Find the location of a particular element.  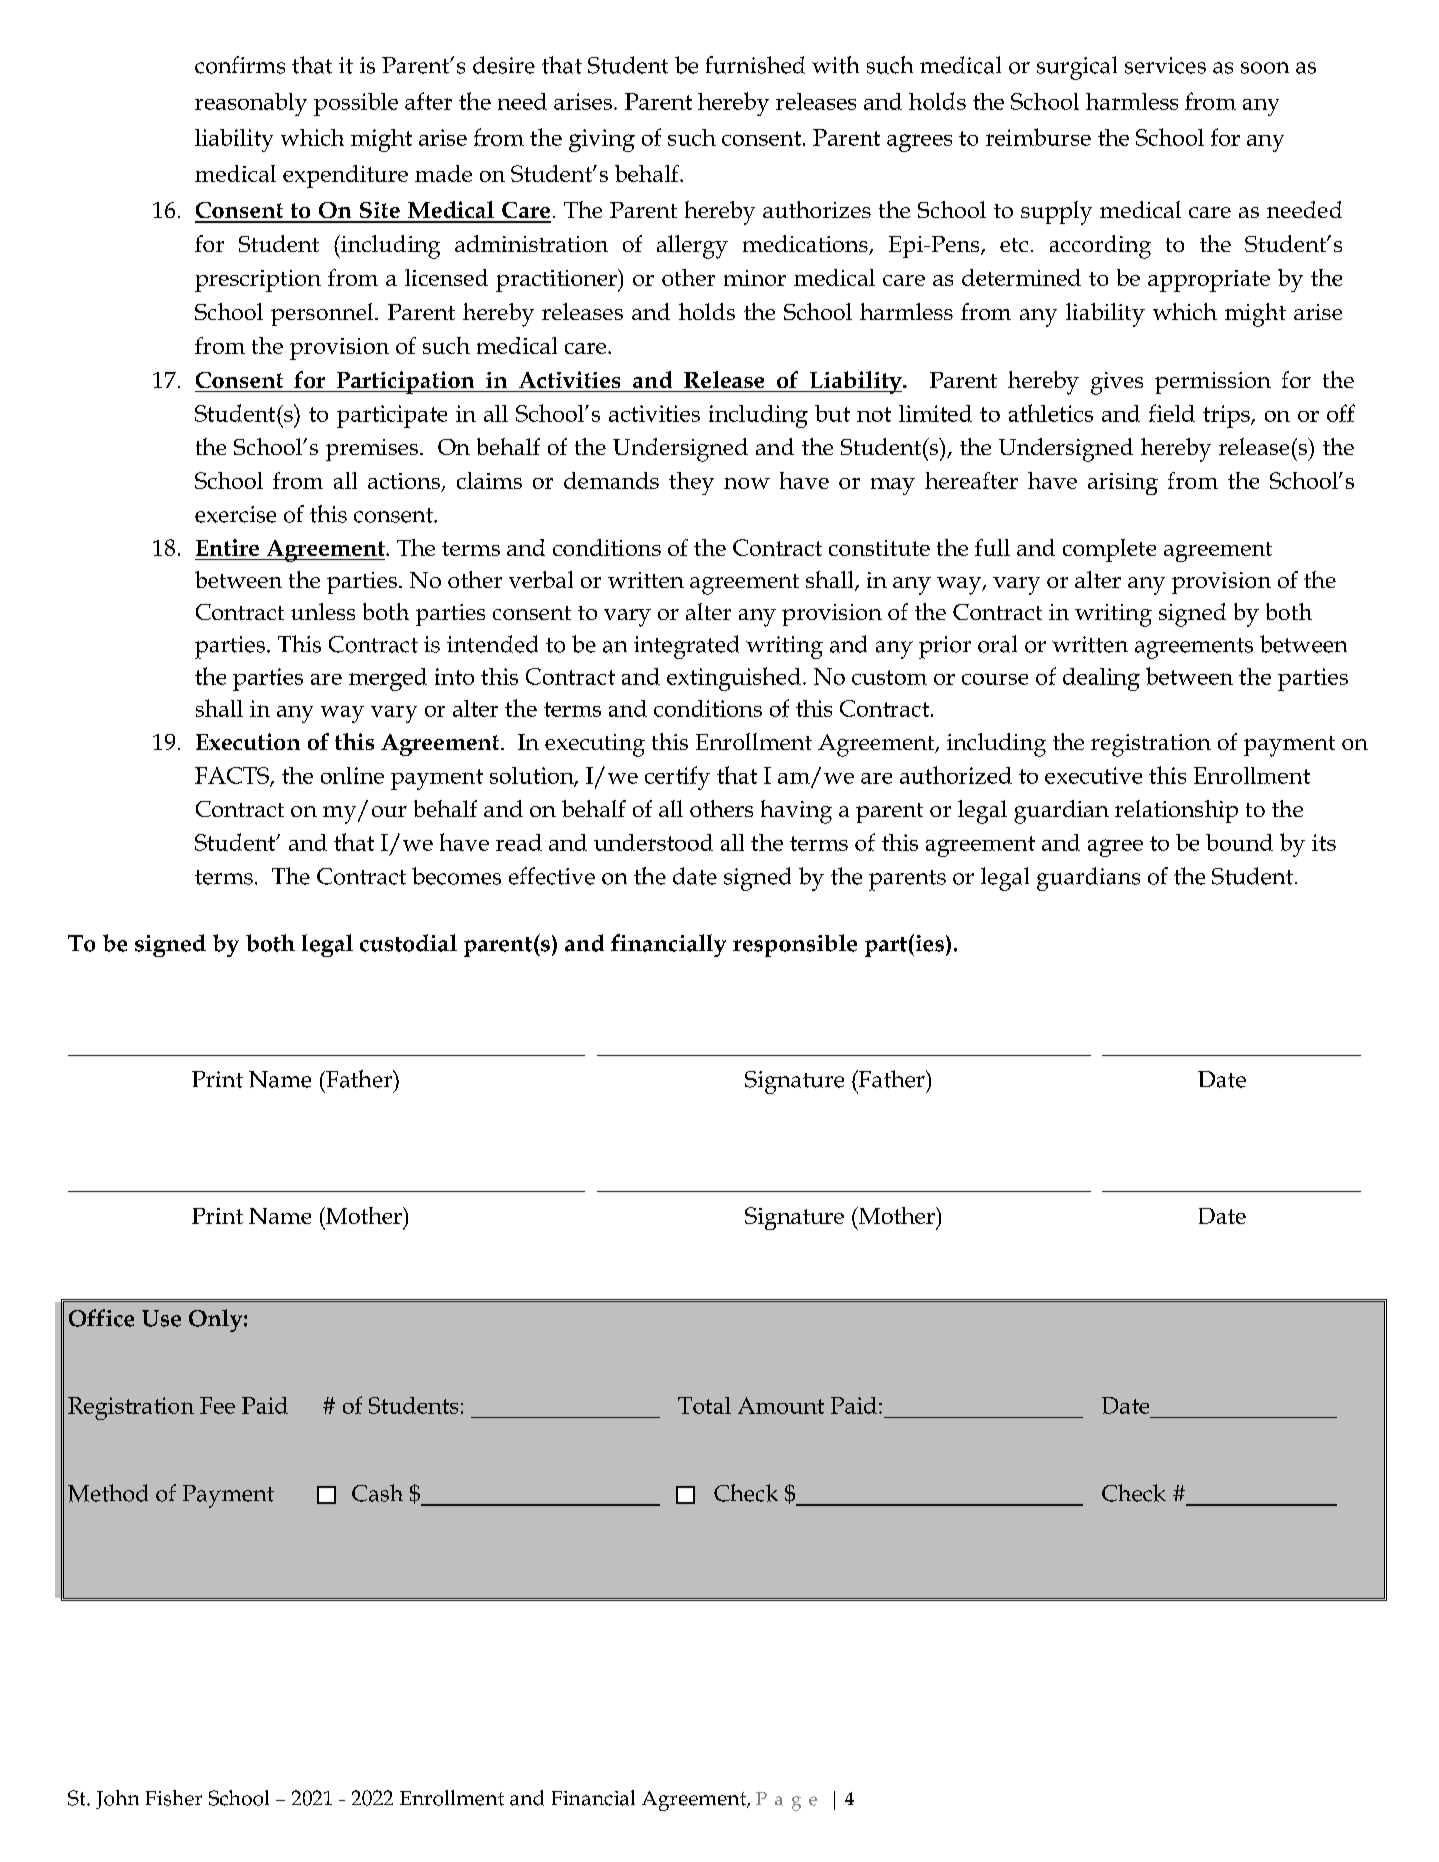

services is located at coordinates (1165, 65).
